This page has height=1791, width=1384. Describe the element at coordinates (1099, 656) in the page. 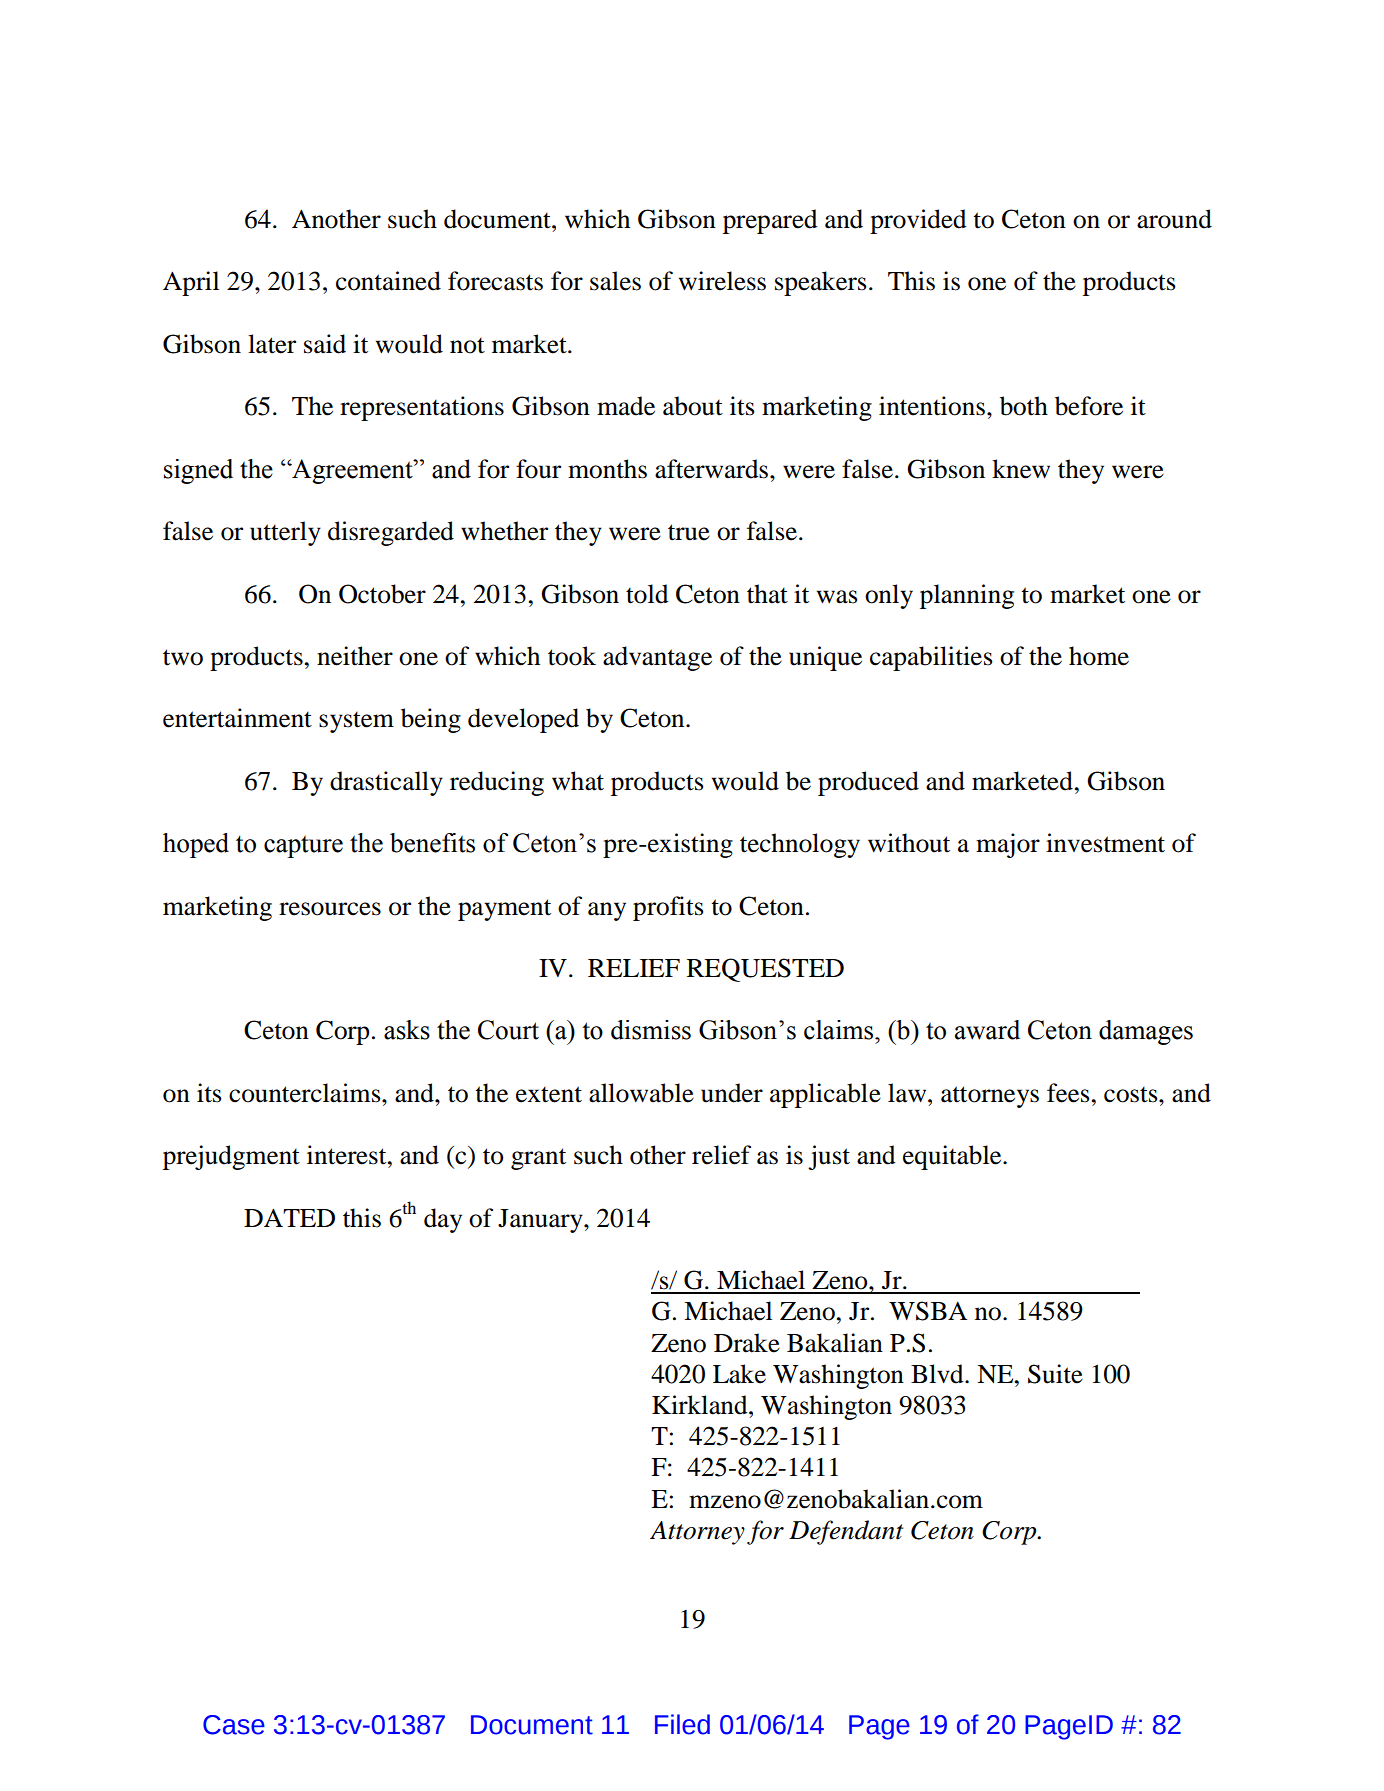

I see `home` at that location.
